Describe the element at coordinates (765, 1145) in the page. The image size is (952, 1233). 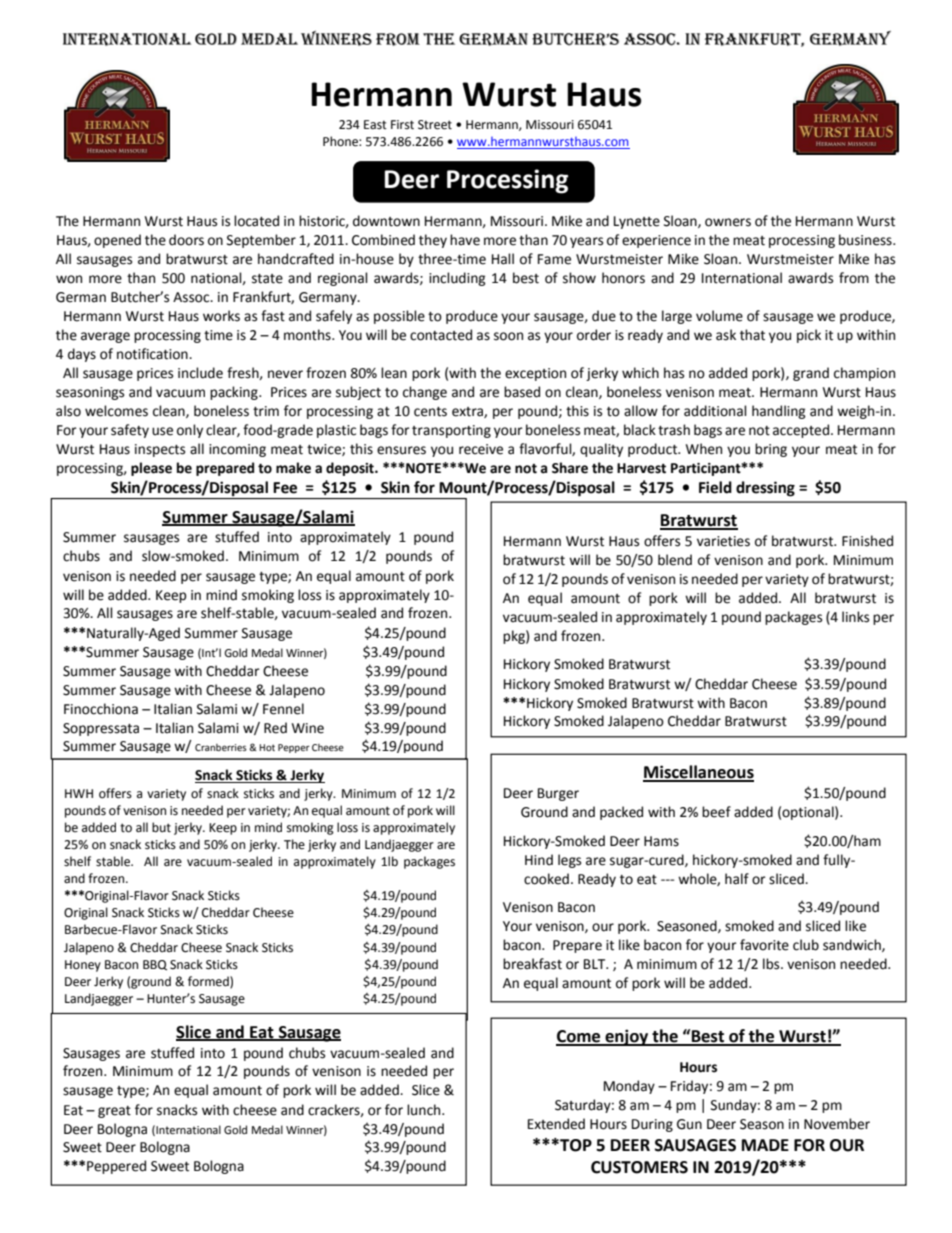
I see `MADE` at that location.
